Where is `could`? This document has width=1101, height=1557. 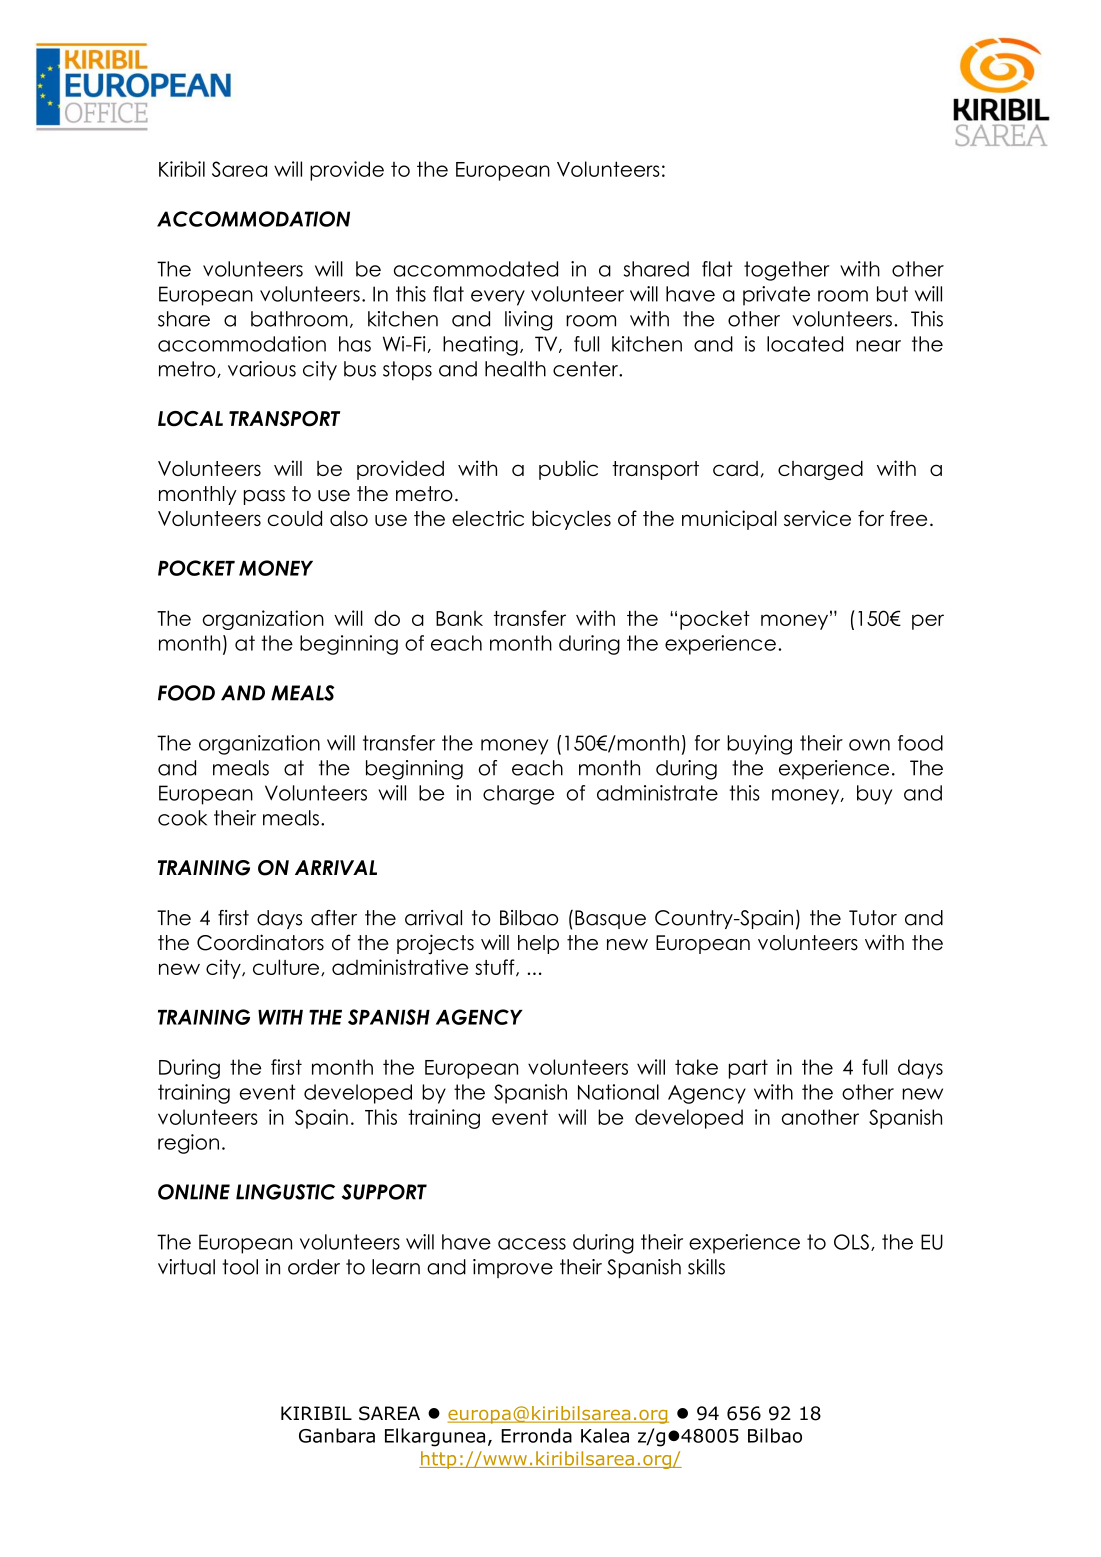 could is located at coordinates (295, 518).
